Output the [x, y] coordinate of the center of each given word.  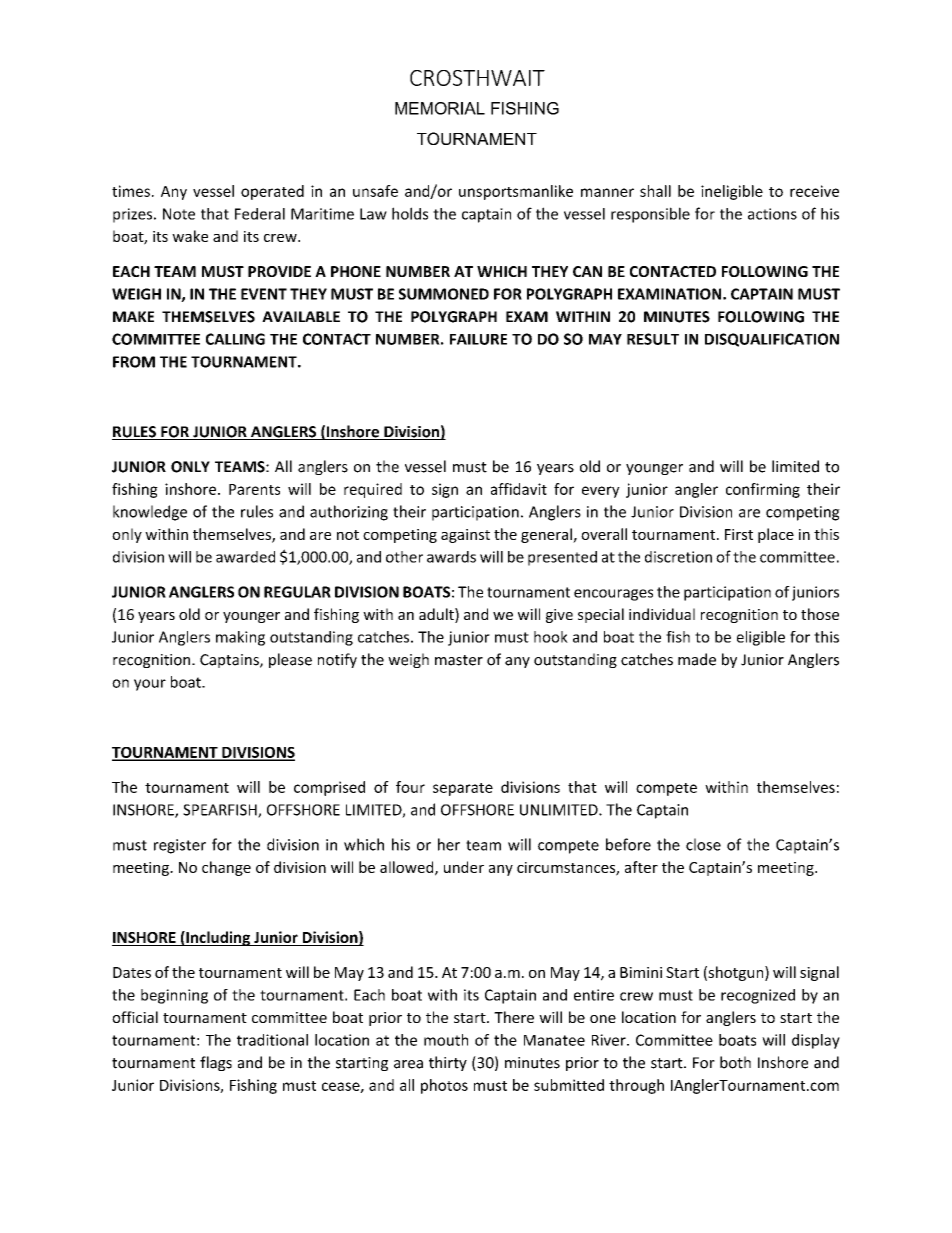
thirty [448, 1063]
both [735, 1062]
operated [272, 192]
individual [662, 614]
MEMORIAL [440, 108]
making [240, 638]
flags [216, 1063]
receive [814, 191]
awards [451, 557]
